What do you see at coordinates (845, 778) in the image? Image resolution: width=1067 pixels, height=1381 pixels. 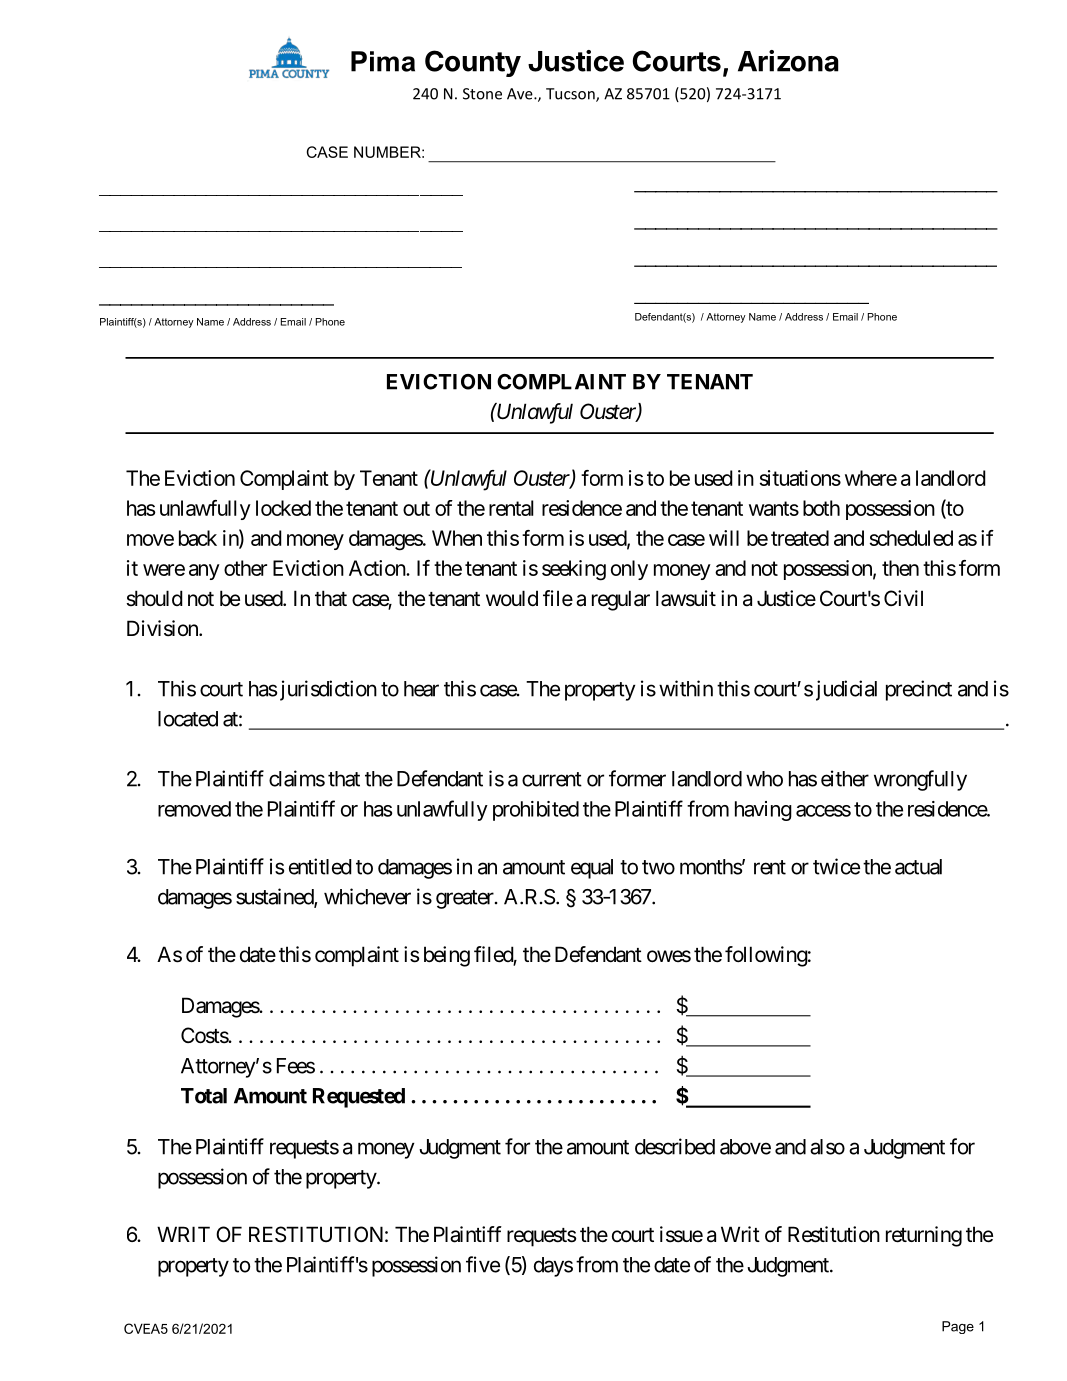 I see `either` at bounding box center [845, 778].
